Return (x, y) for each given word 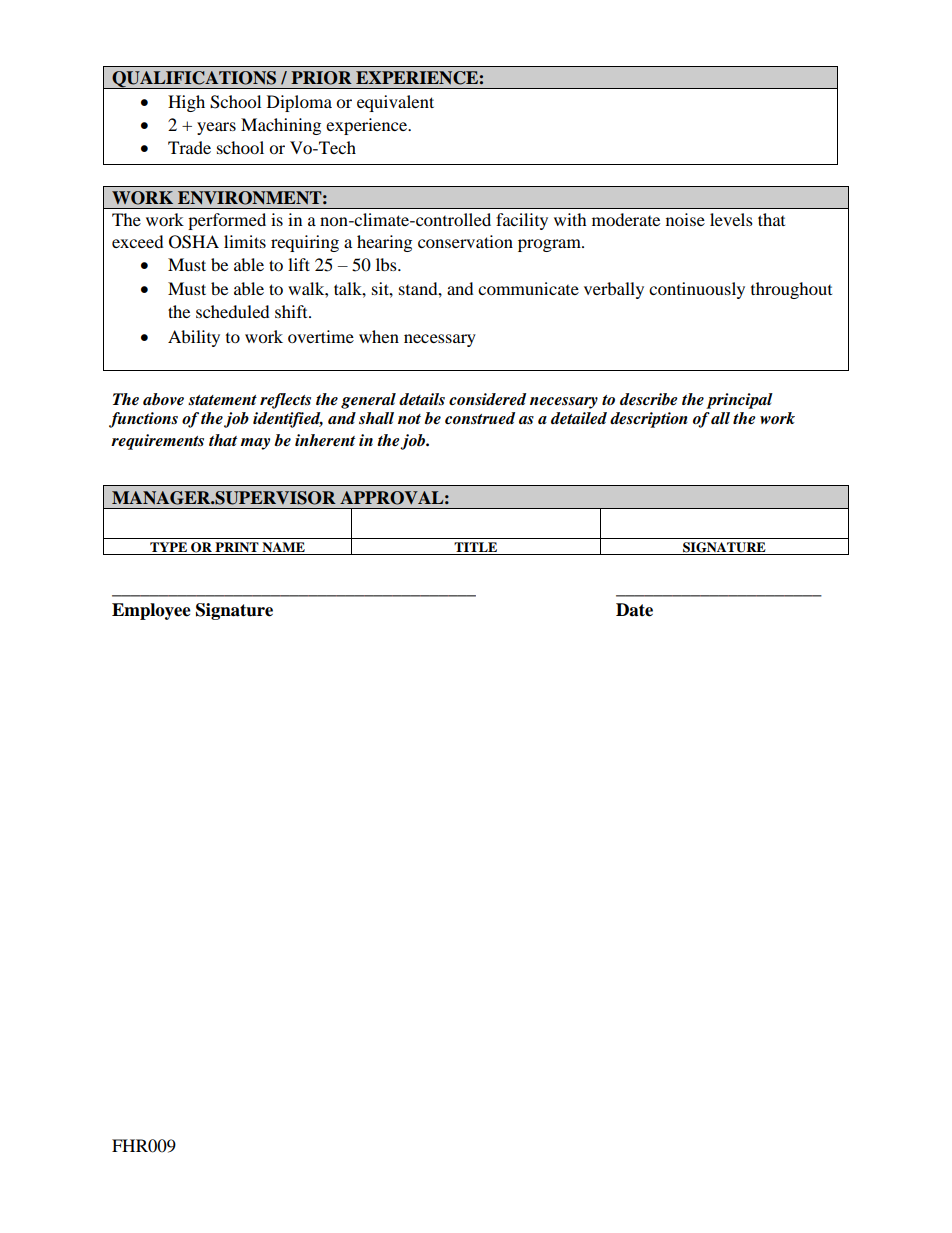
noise (685, 219)
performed (227, 221)
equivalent (395, 103)
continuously (697, 290)
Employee (151, 611)
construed (480, 418)
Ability (194, 338)
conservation (465, 241)
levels (731, 219)
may (255, 444)
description (649, 420)
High (186, 103)
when (379, 336)
